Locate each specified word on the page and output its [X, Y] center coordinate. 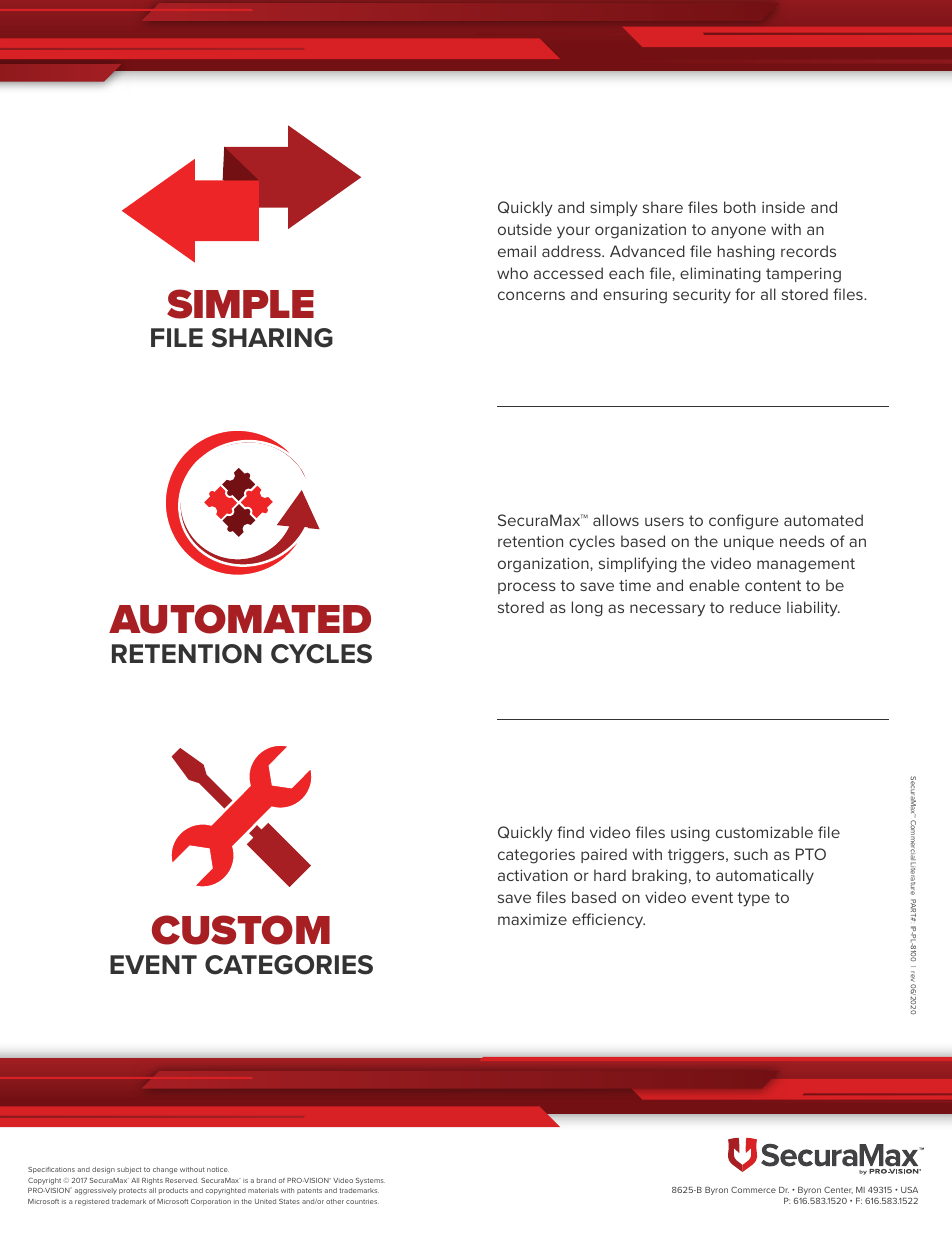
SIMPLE [240, 304]
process [527, 588]
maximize [532, 919]
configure [744, 522]
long [587, 609]
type [753, 899]
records [808, 251]
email [517, 251]
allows [616, 520]
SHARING [272, 338]
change [165, 1170]
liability [813, 609]
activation [533, 875]
